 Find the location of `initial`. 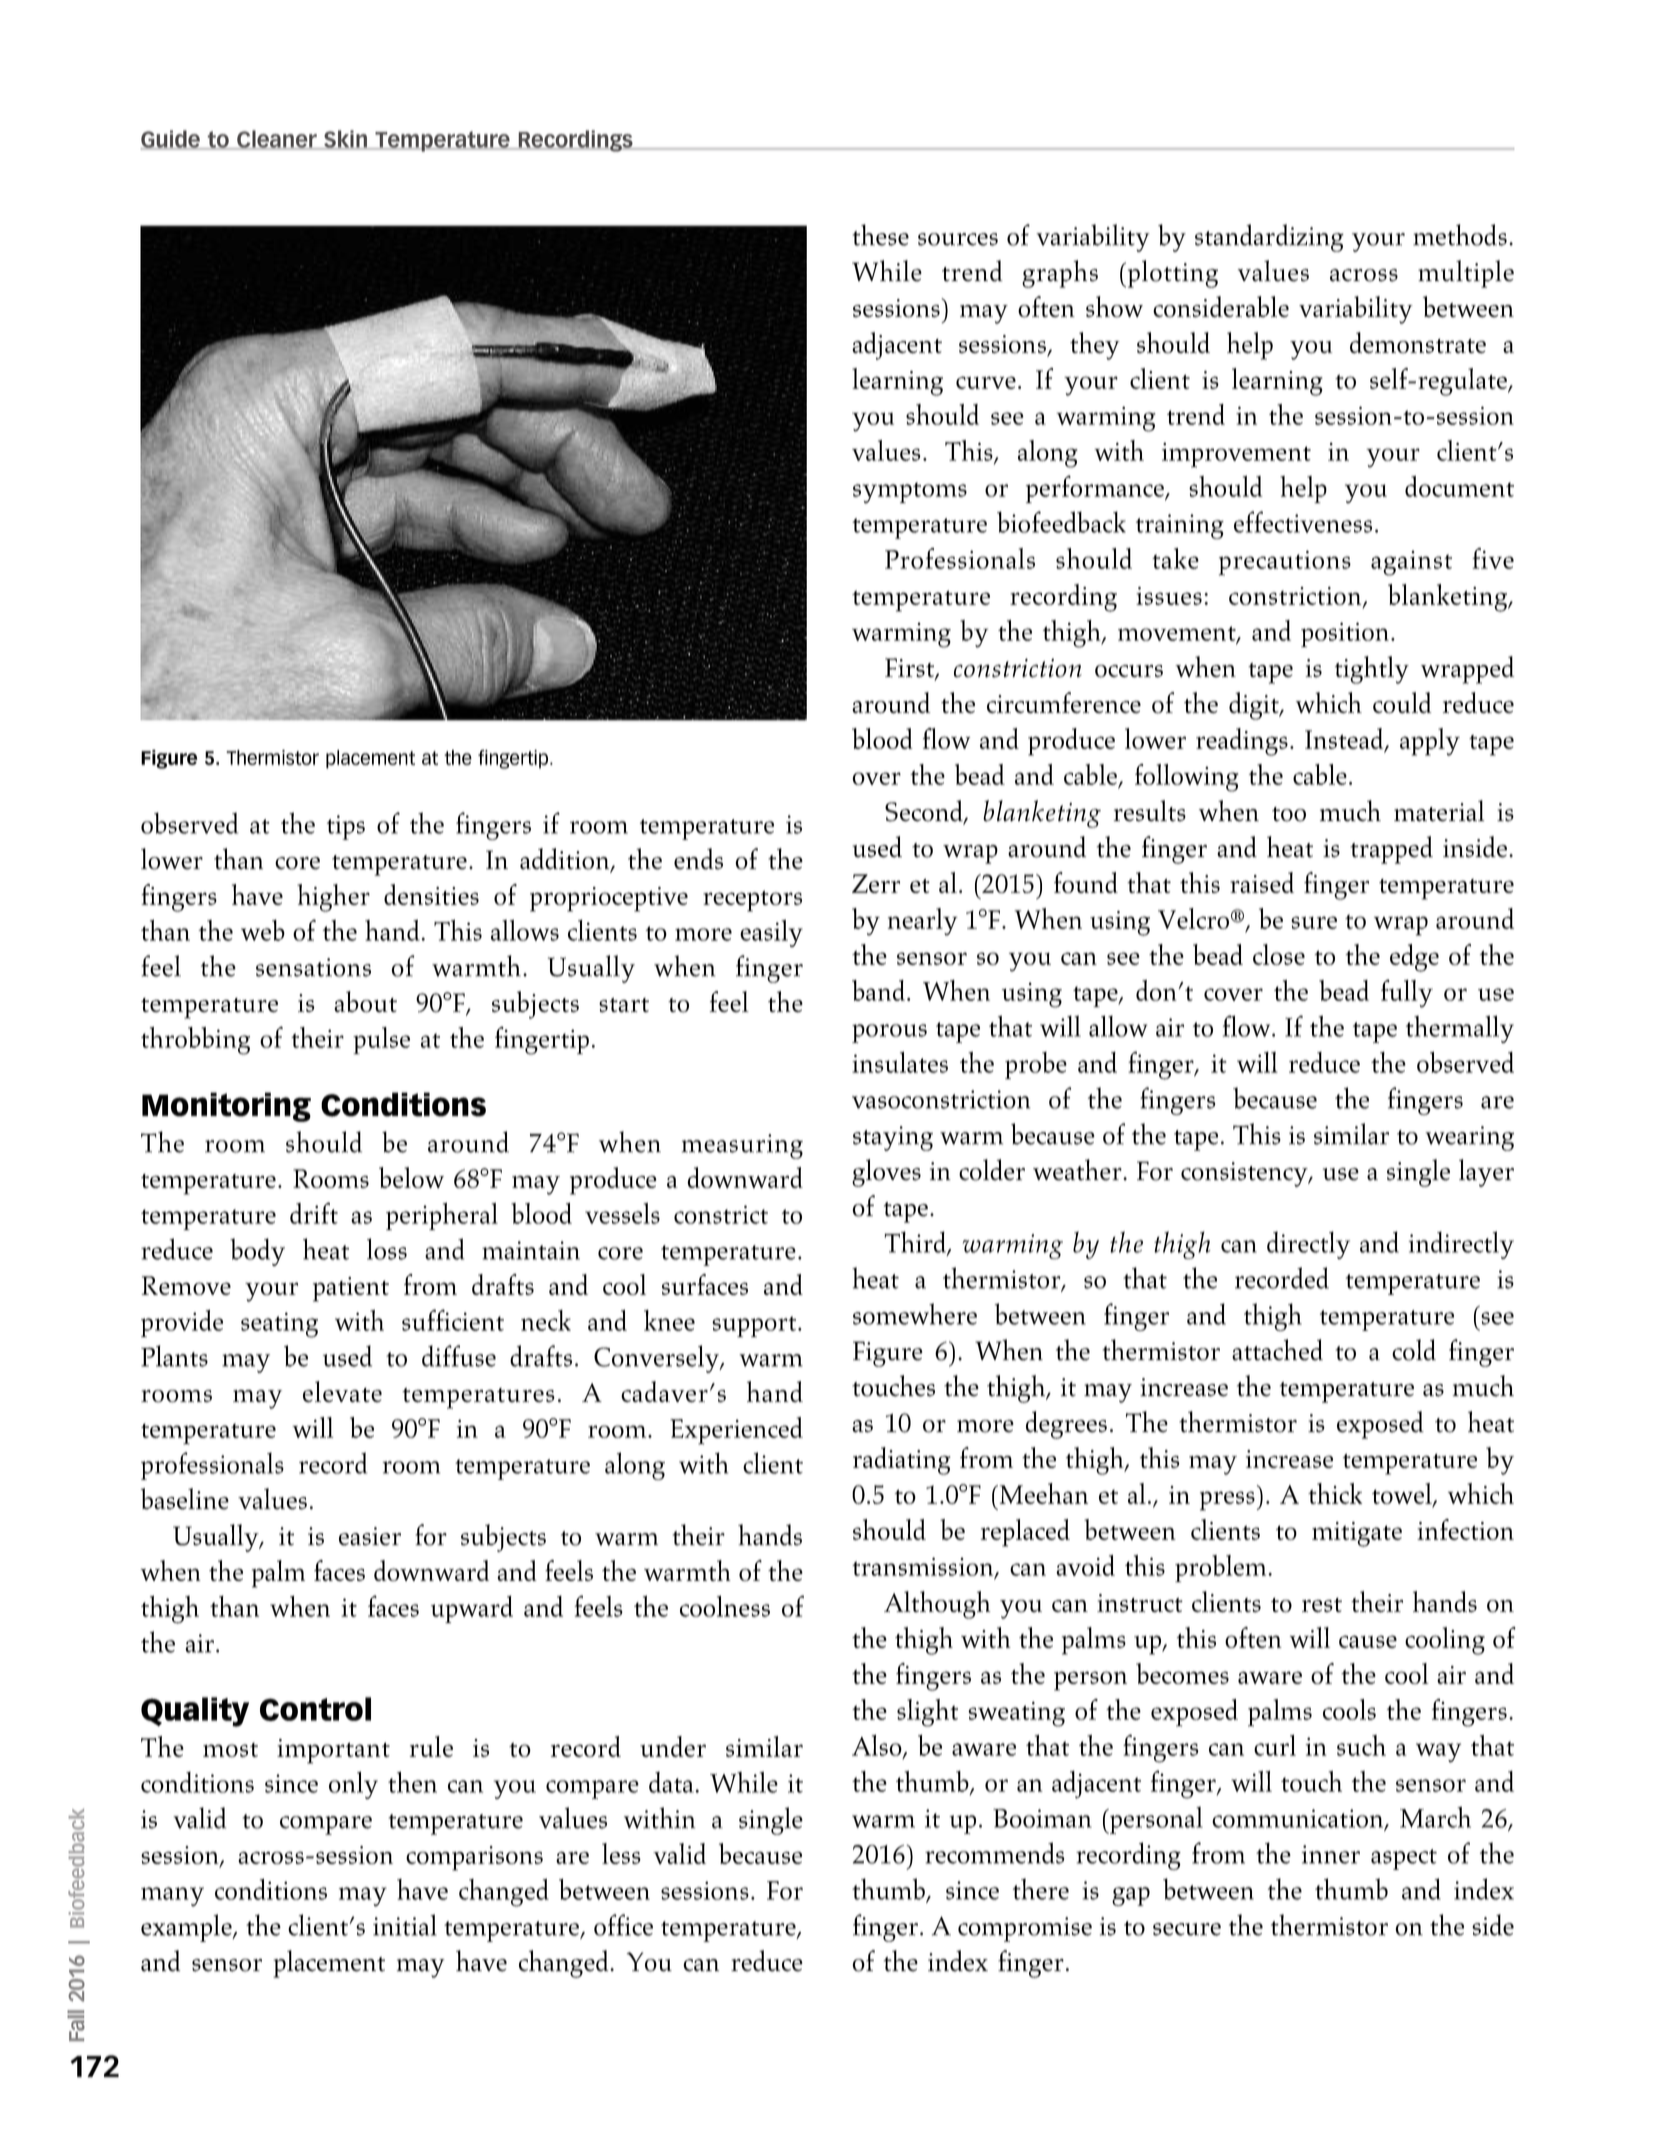

initial is located at coordinates (405, 1925).
